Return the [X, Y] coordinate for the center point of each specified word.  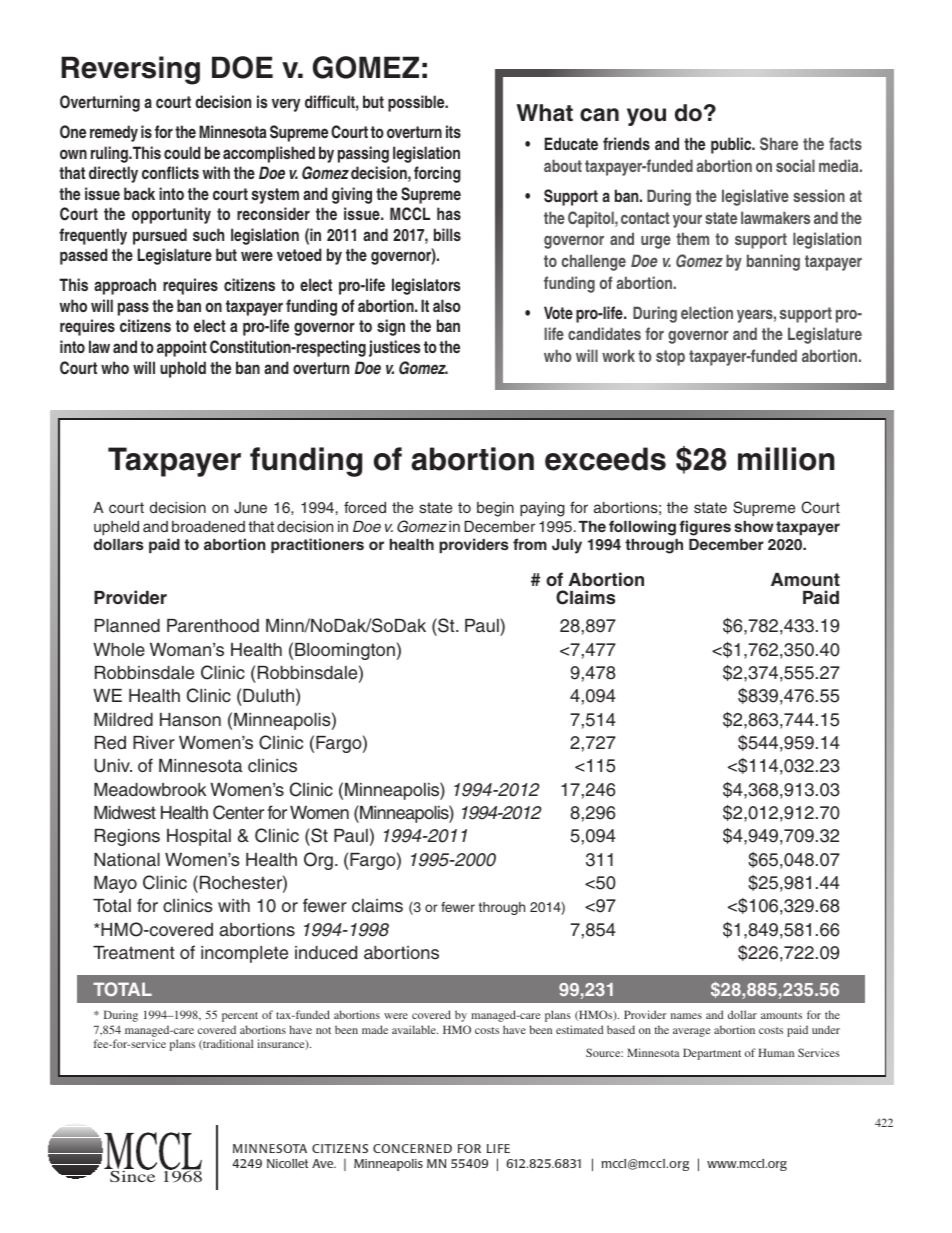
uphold [183, 369]
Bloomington [345, 651]
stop [670, 358]
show [754, 526]
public [732, 145]
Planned [127, 626]
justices [394, 348]
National [127, 860]
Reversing [130, 70]
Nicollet [287, 1163]
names [686, 1016]
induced [326, 953]
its [453, 131]
